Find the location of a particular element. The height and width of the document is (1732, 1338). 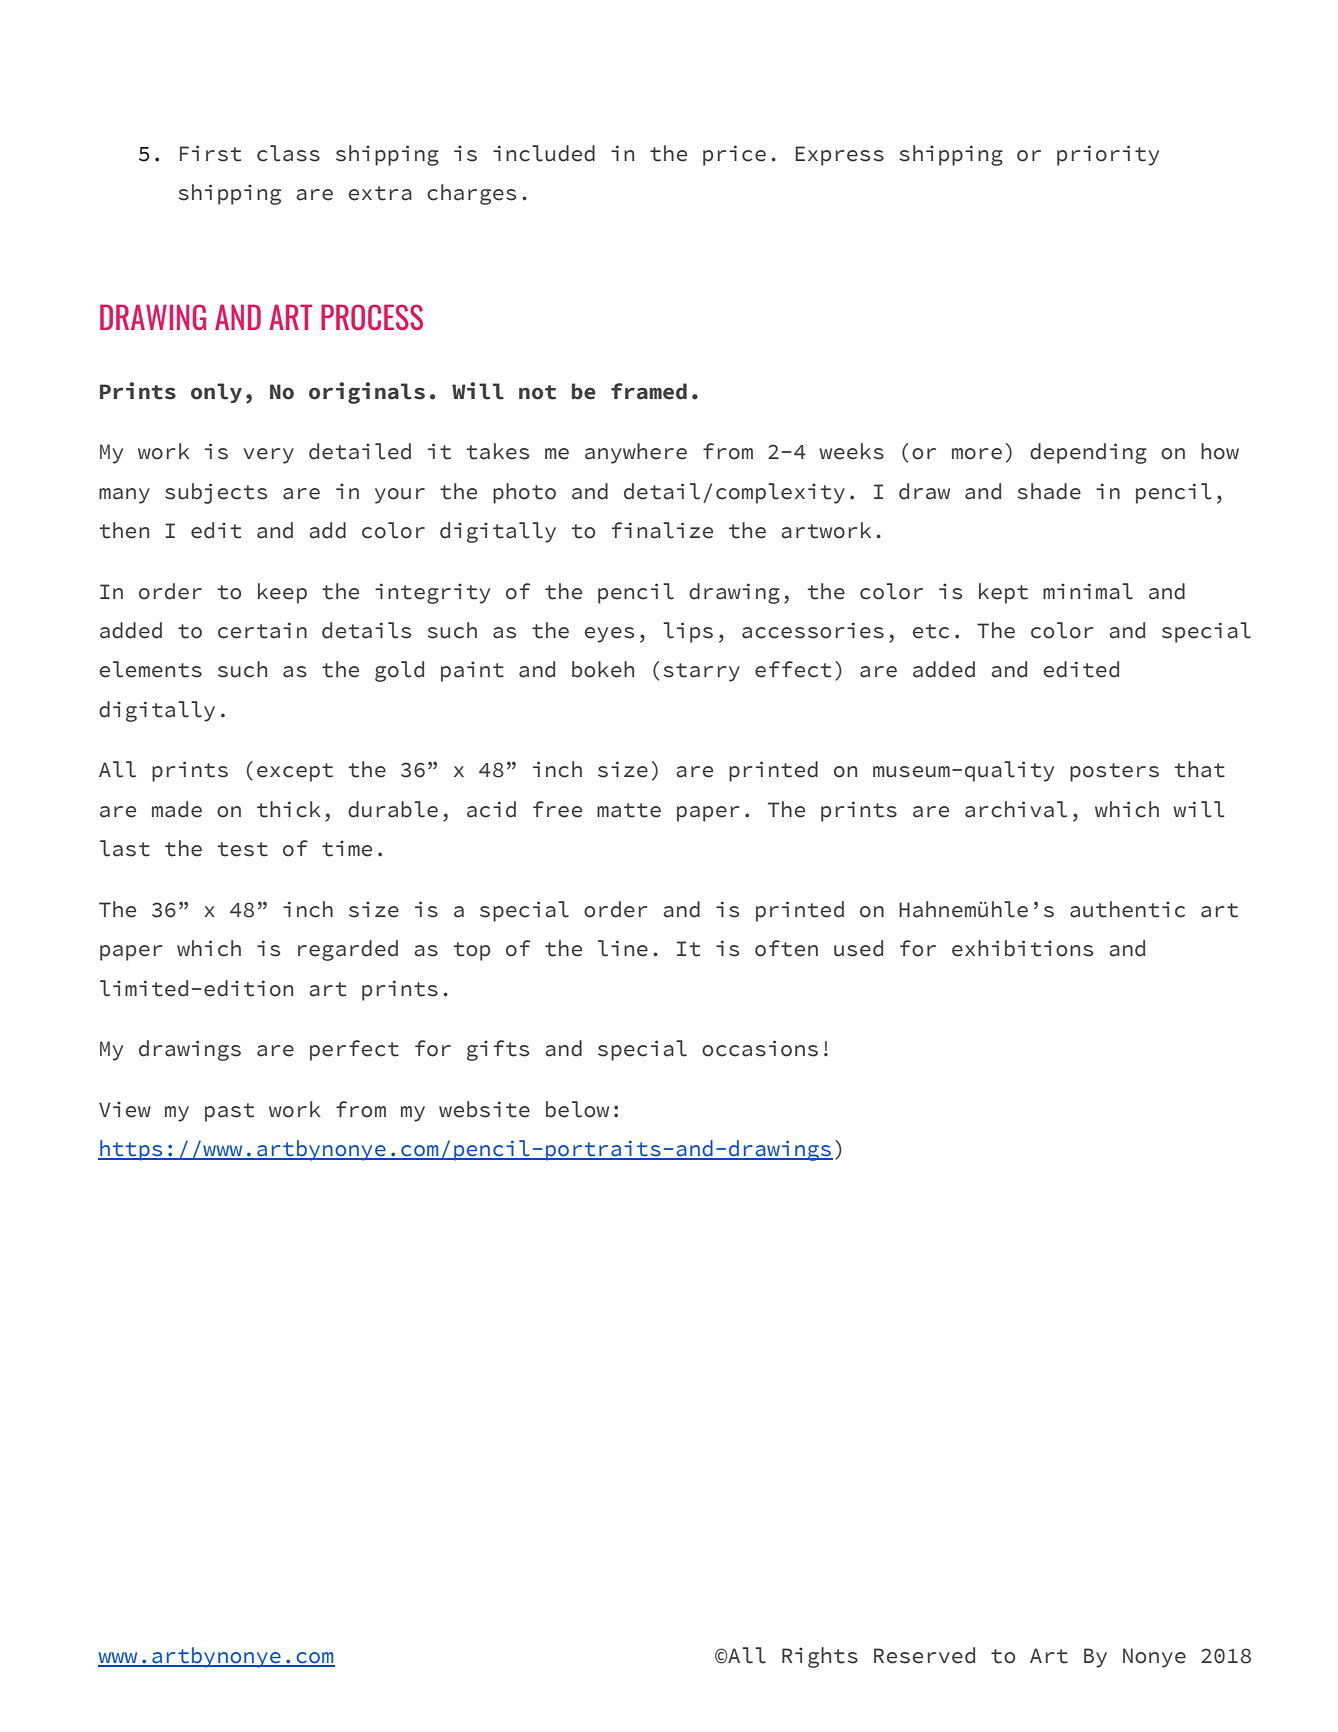

Reserved is located at coordinates (924, 1655).
